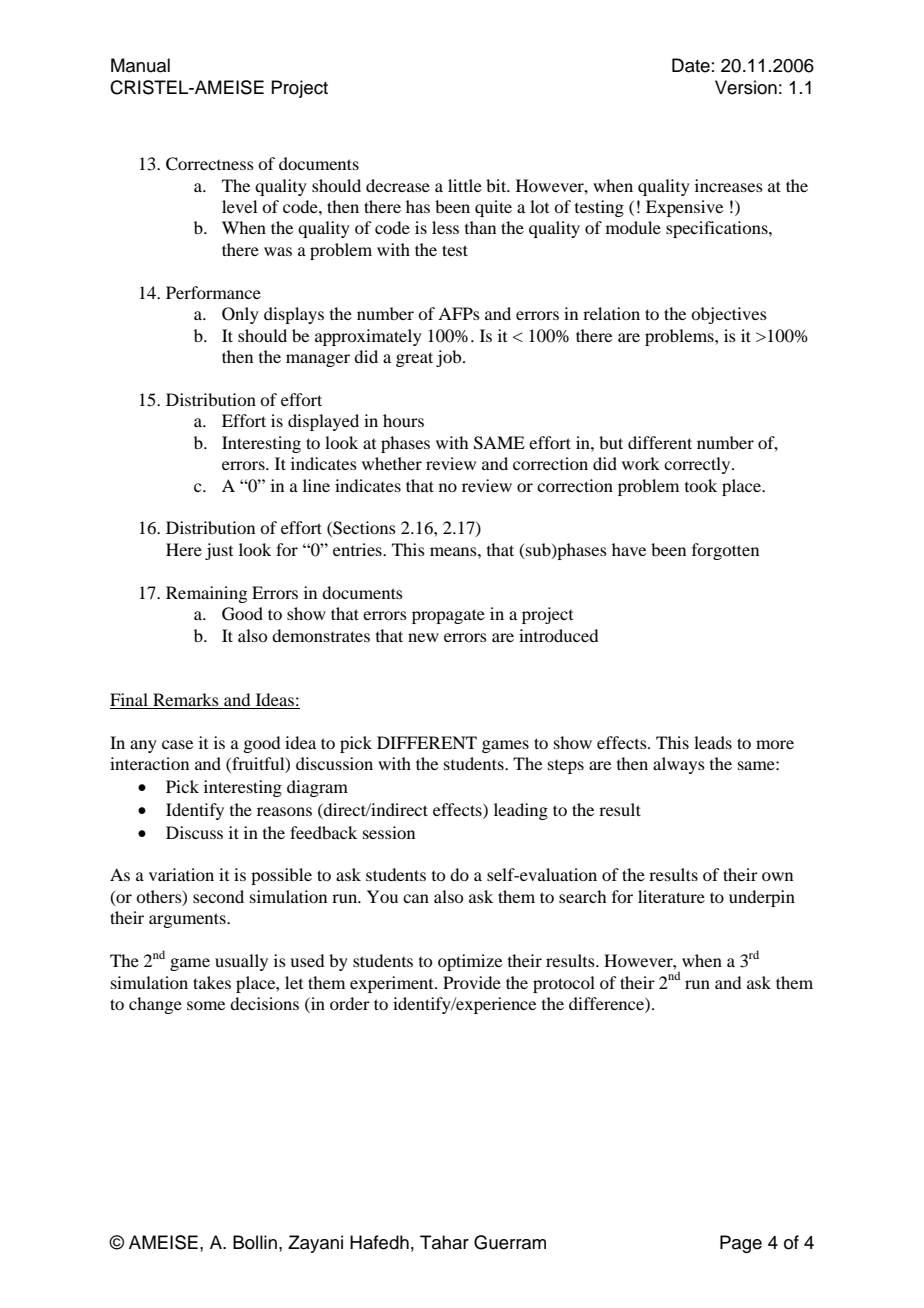  What do you see at coordinates (713, 742) in the image?
I see `leads` at bounding box center [713, 742].
